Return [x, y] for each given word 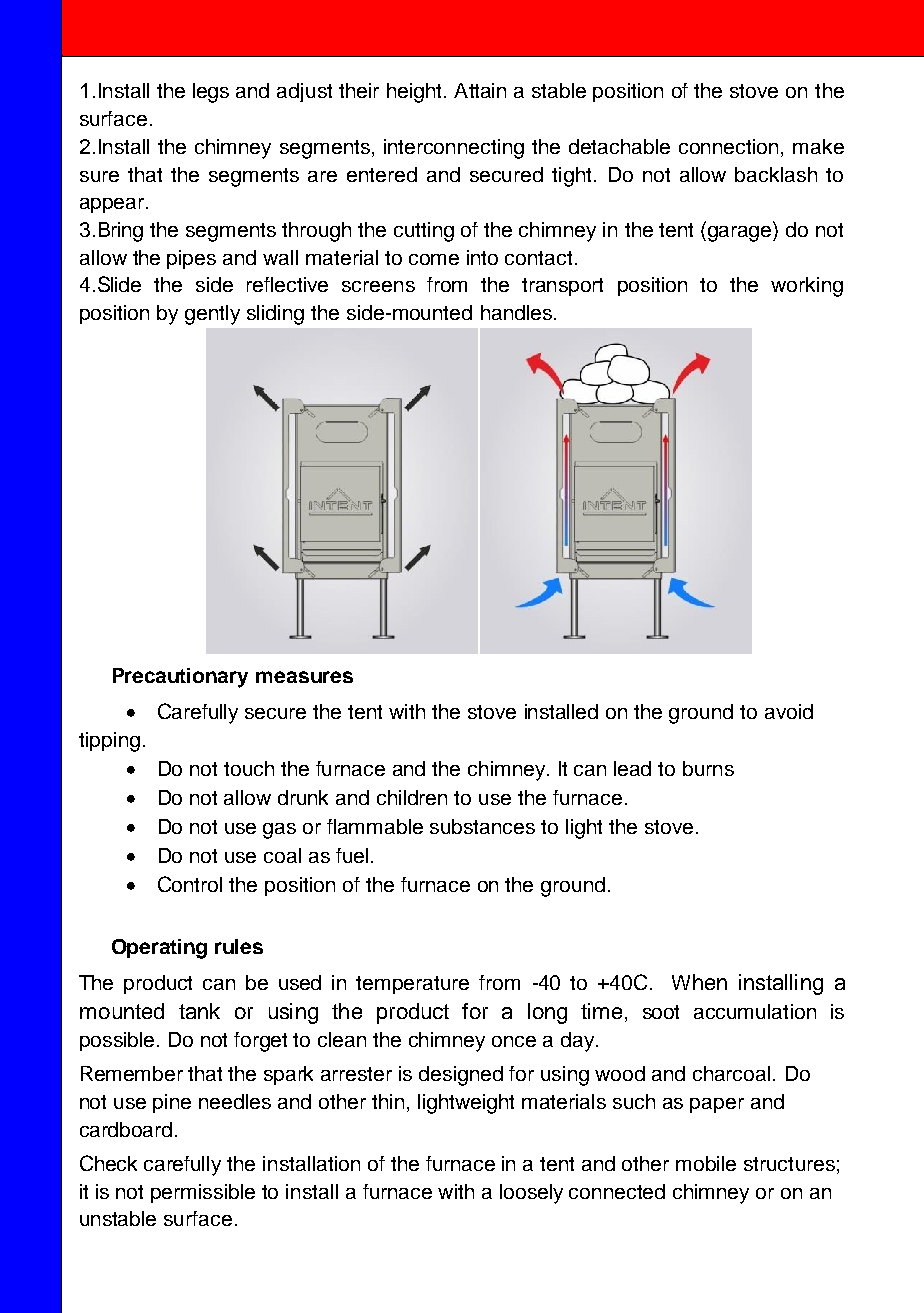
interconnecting [454, 149]
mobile [706, 1163]
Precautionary [180, 678]
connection [730, 148]
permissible [203, 1193]
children [412, 797]
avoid [789, 711]
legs [211, 93]
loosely [531, 1194]
